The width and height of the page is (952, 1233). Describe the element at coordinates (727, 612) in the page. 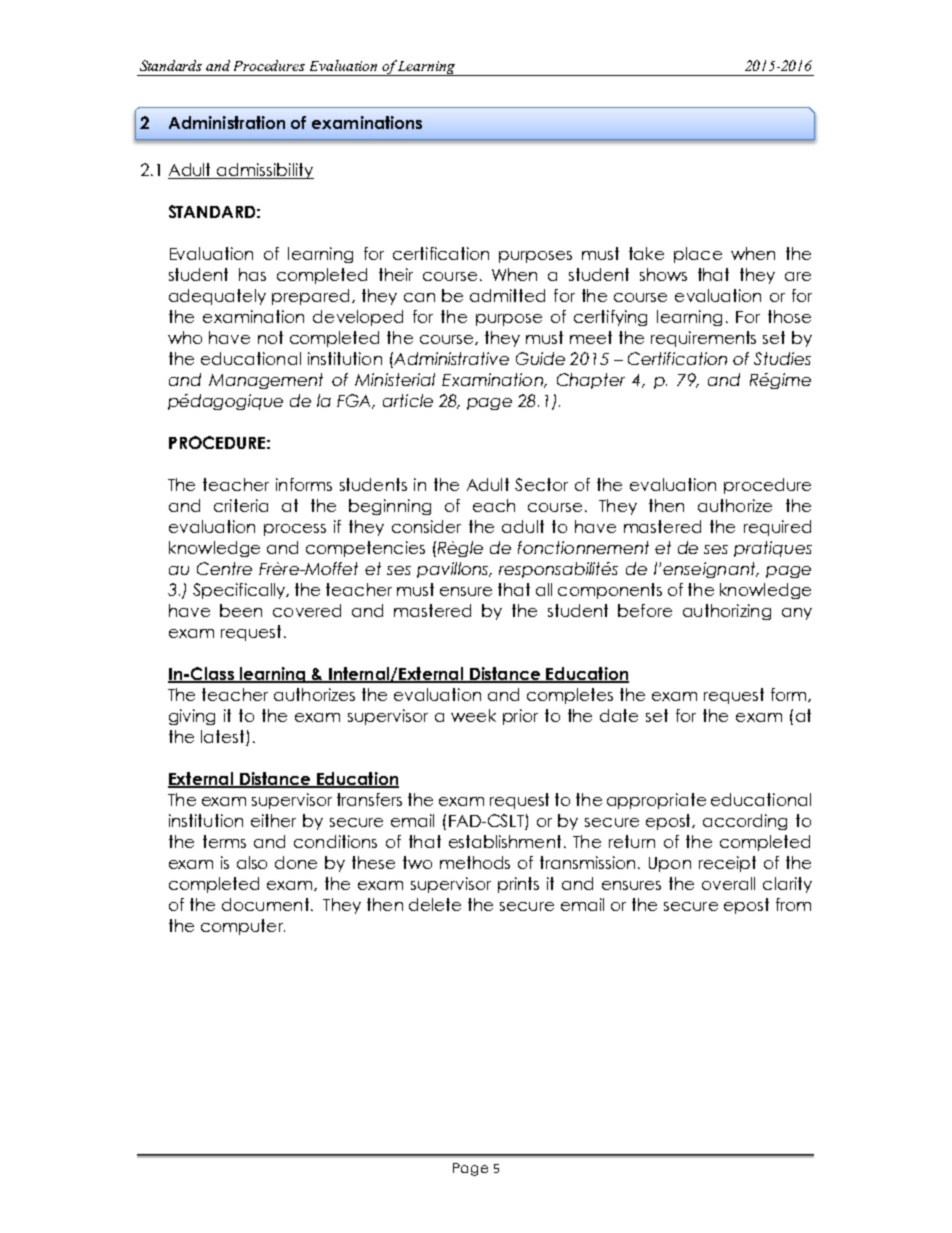

I see `authorizing` at that location.
